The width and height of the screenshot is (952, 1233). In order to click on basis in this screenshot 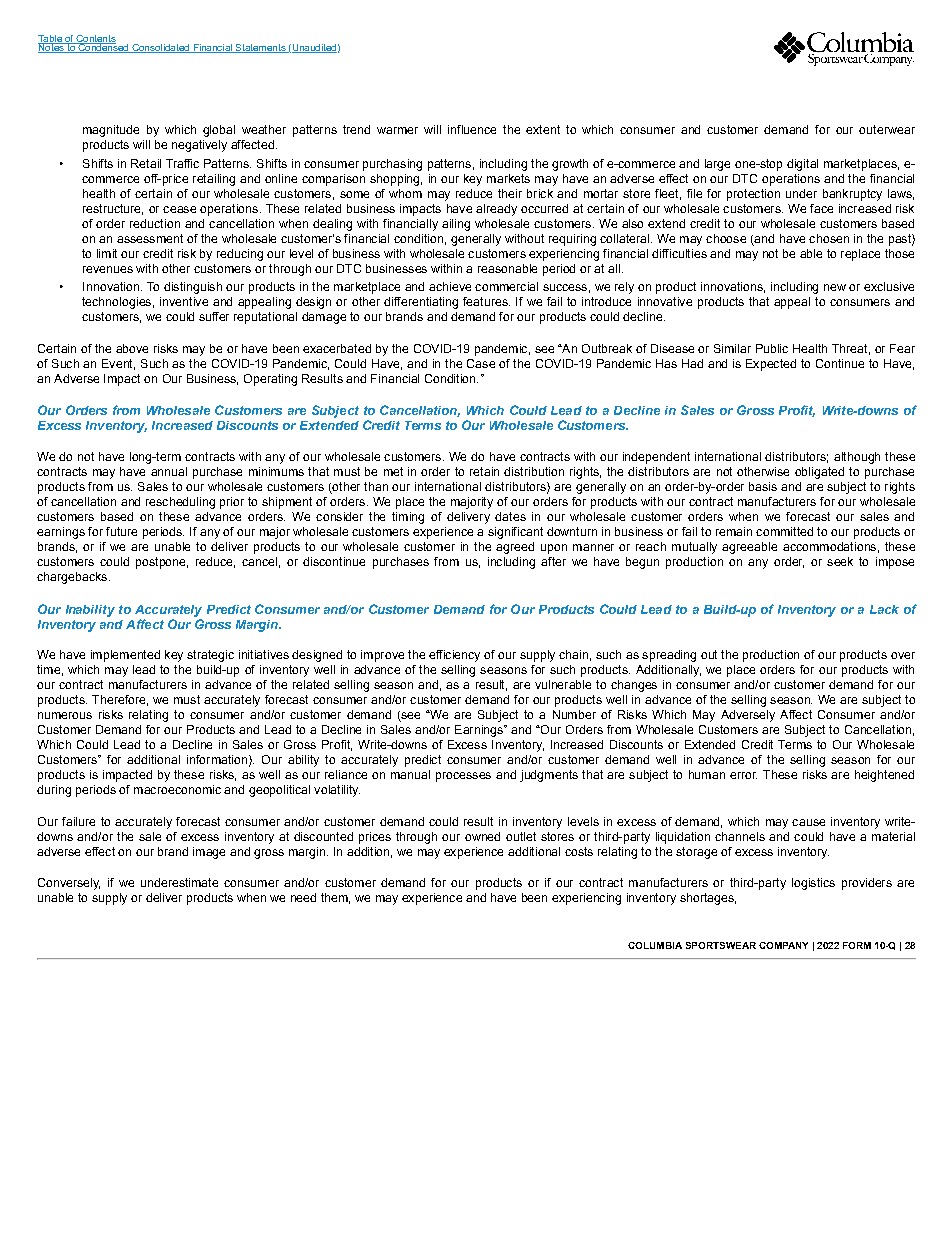, I will do `click(763, 486)`.
